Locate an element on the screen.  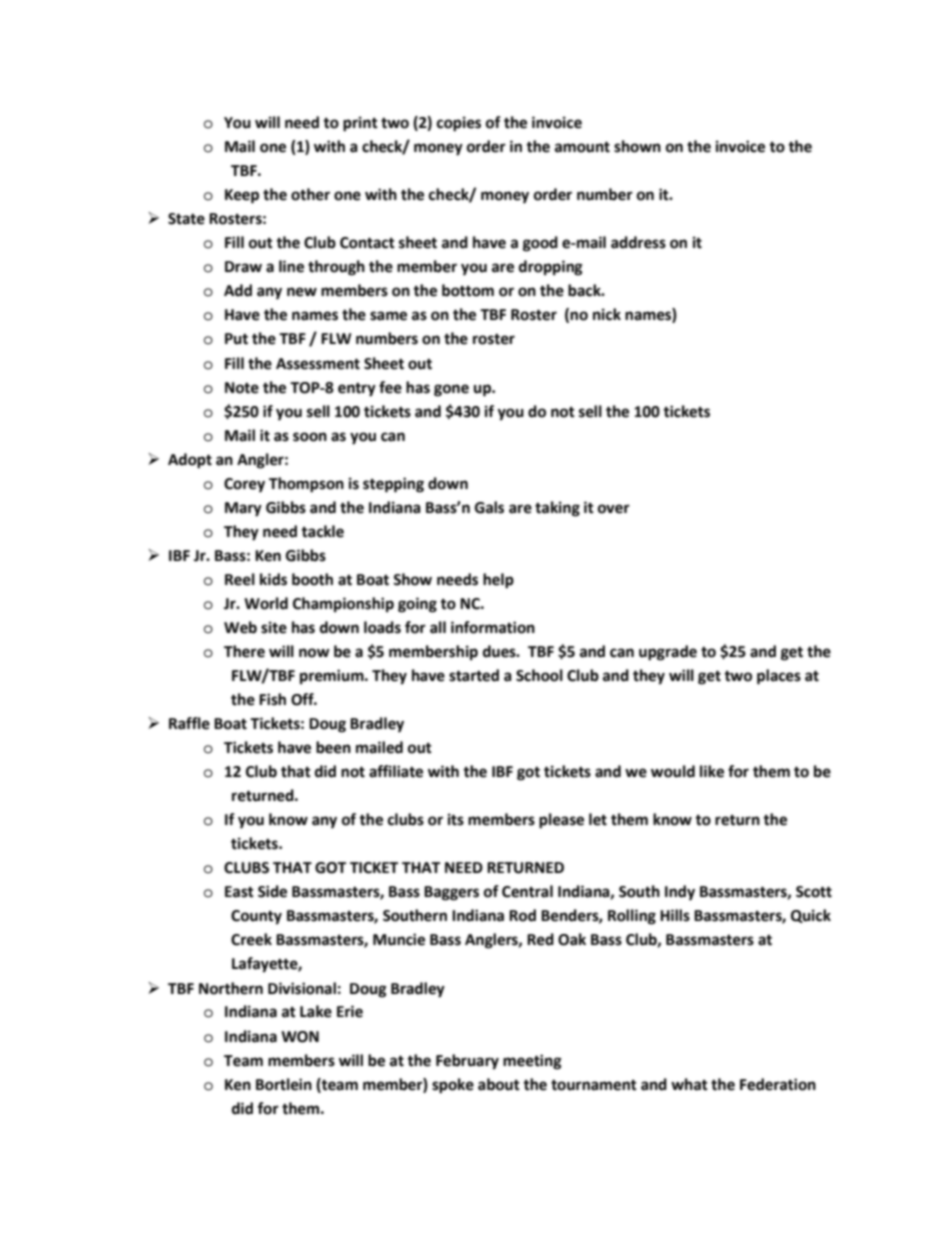
Note is located at coordinates (242, 388).
